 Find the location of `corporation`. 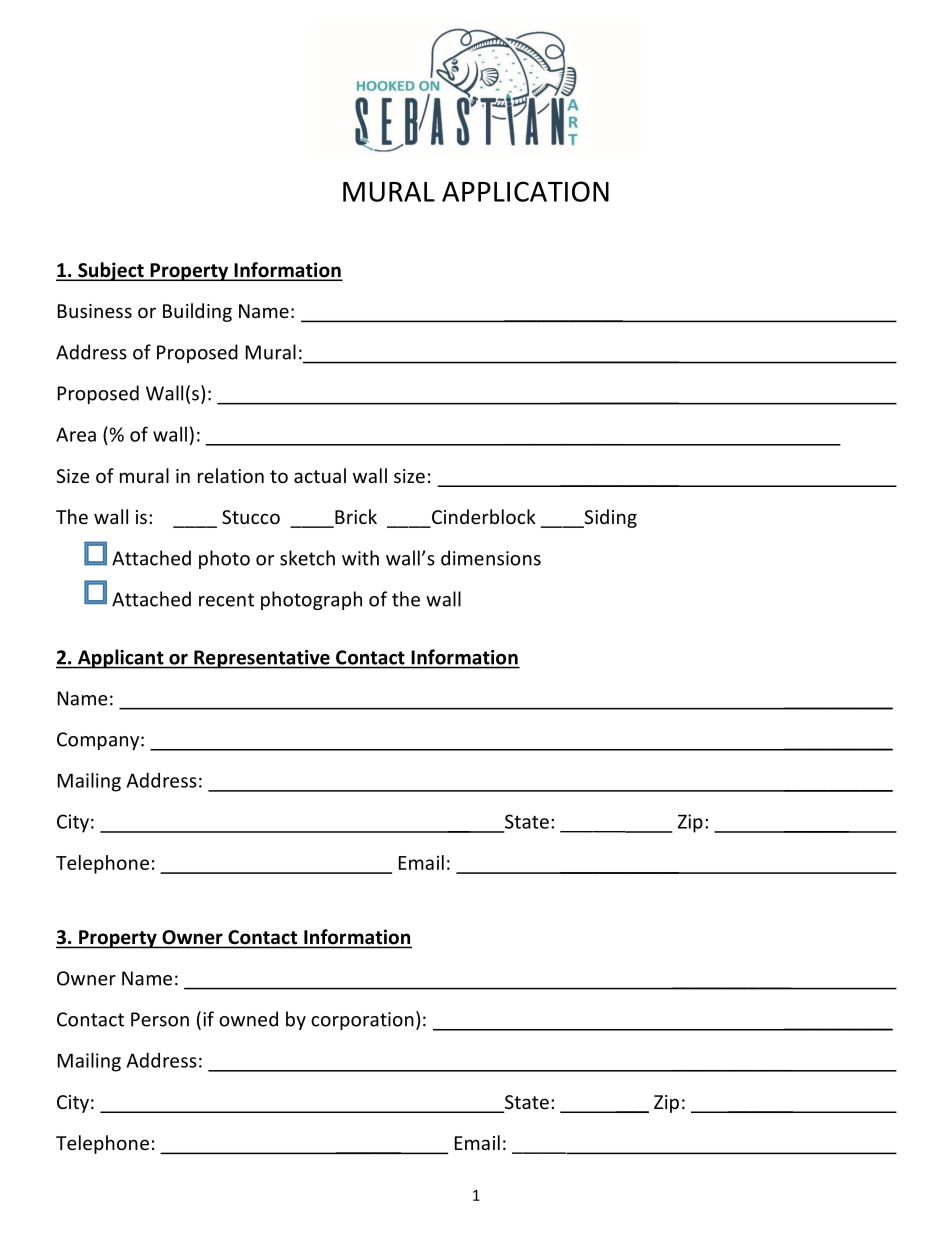

corporation is located at coordinates (362, 1021).
